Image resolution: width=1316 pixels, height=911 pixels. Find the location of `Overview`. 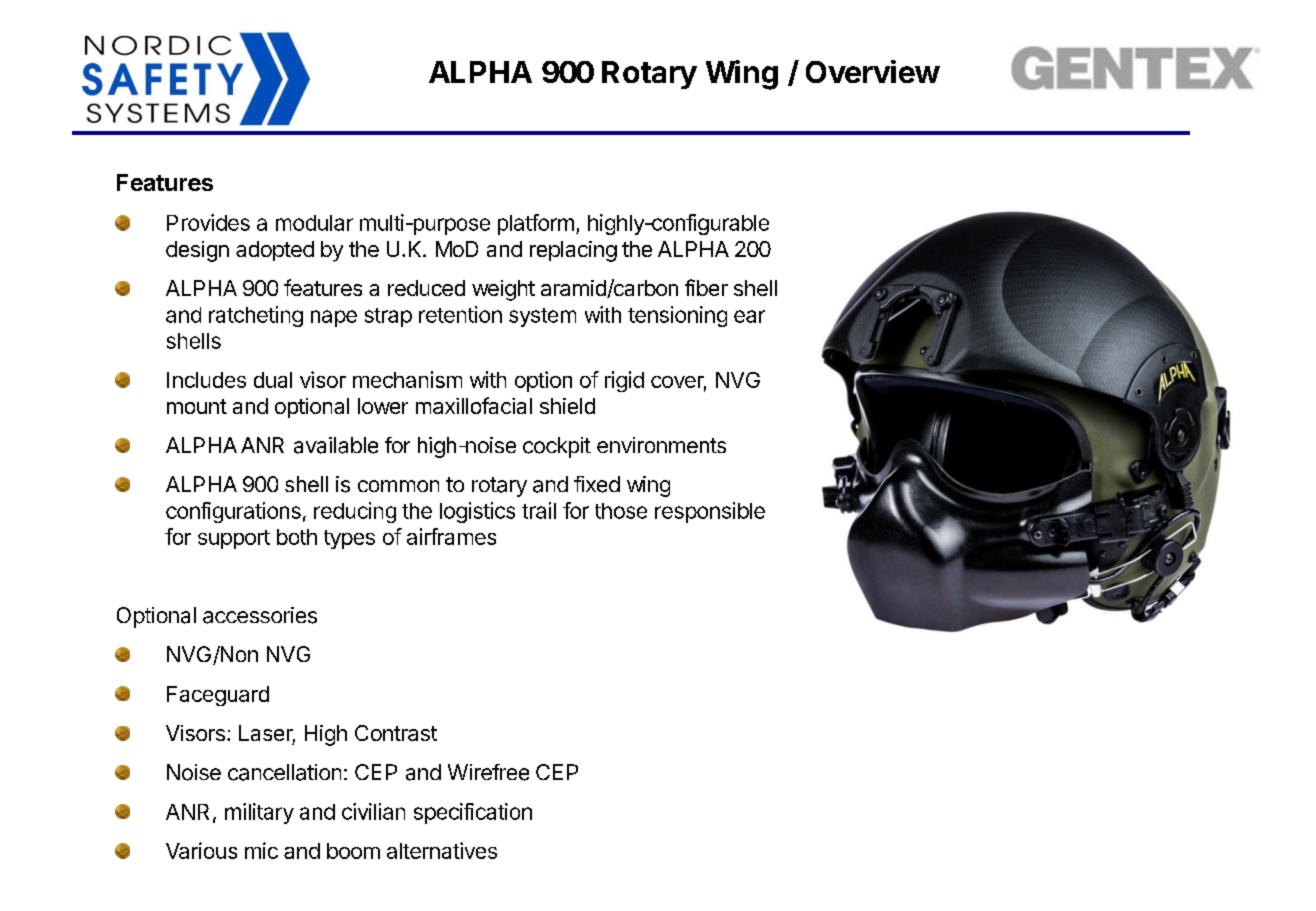

Overview is located at coordinates (873, 71).
